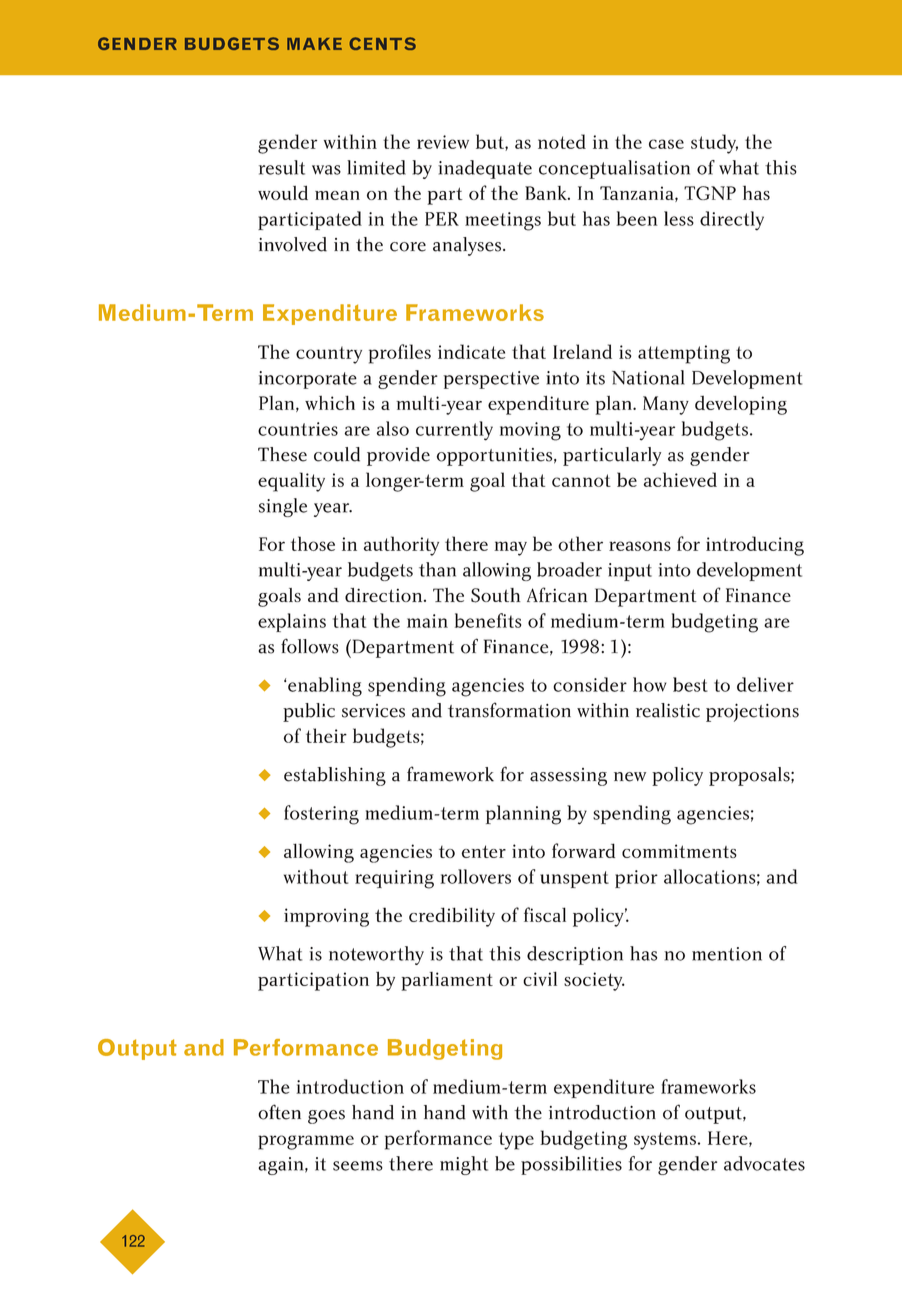 Image resolution: width=902 pixels, height=1316 pixels. What do you see at coordinates (310, 646) in the screenshot?
I see `follows` at bounding box center [310, 646].
